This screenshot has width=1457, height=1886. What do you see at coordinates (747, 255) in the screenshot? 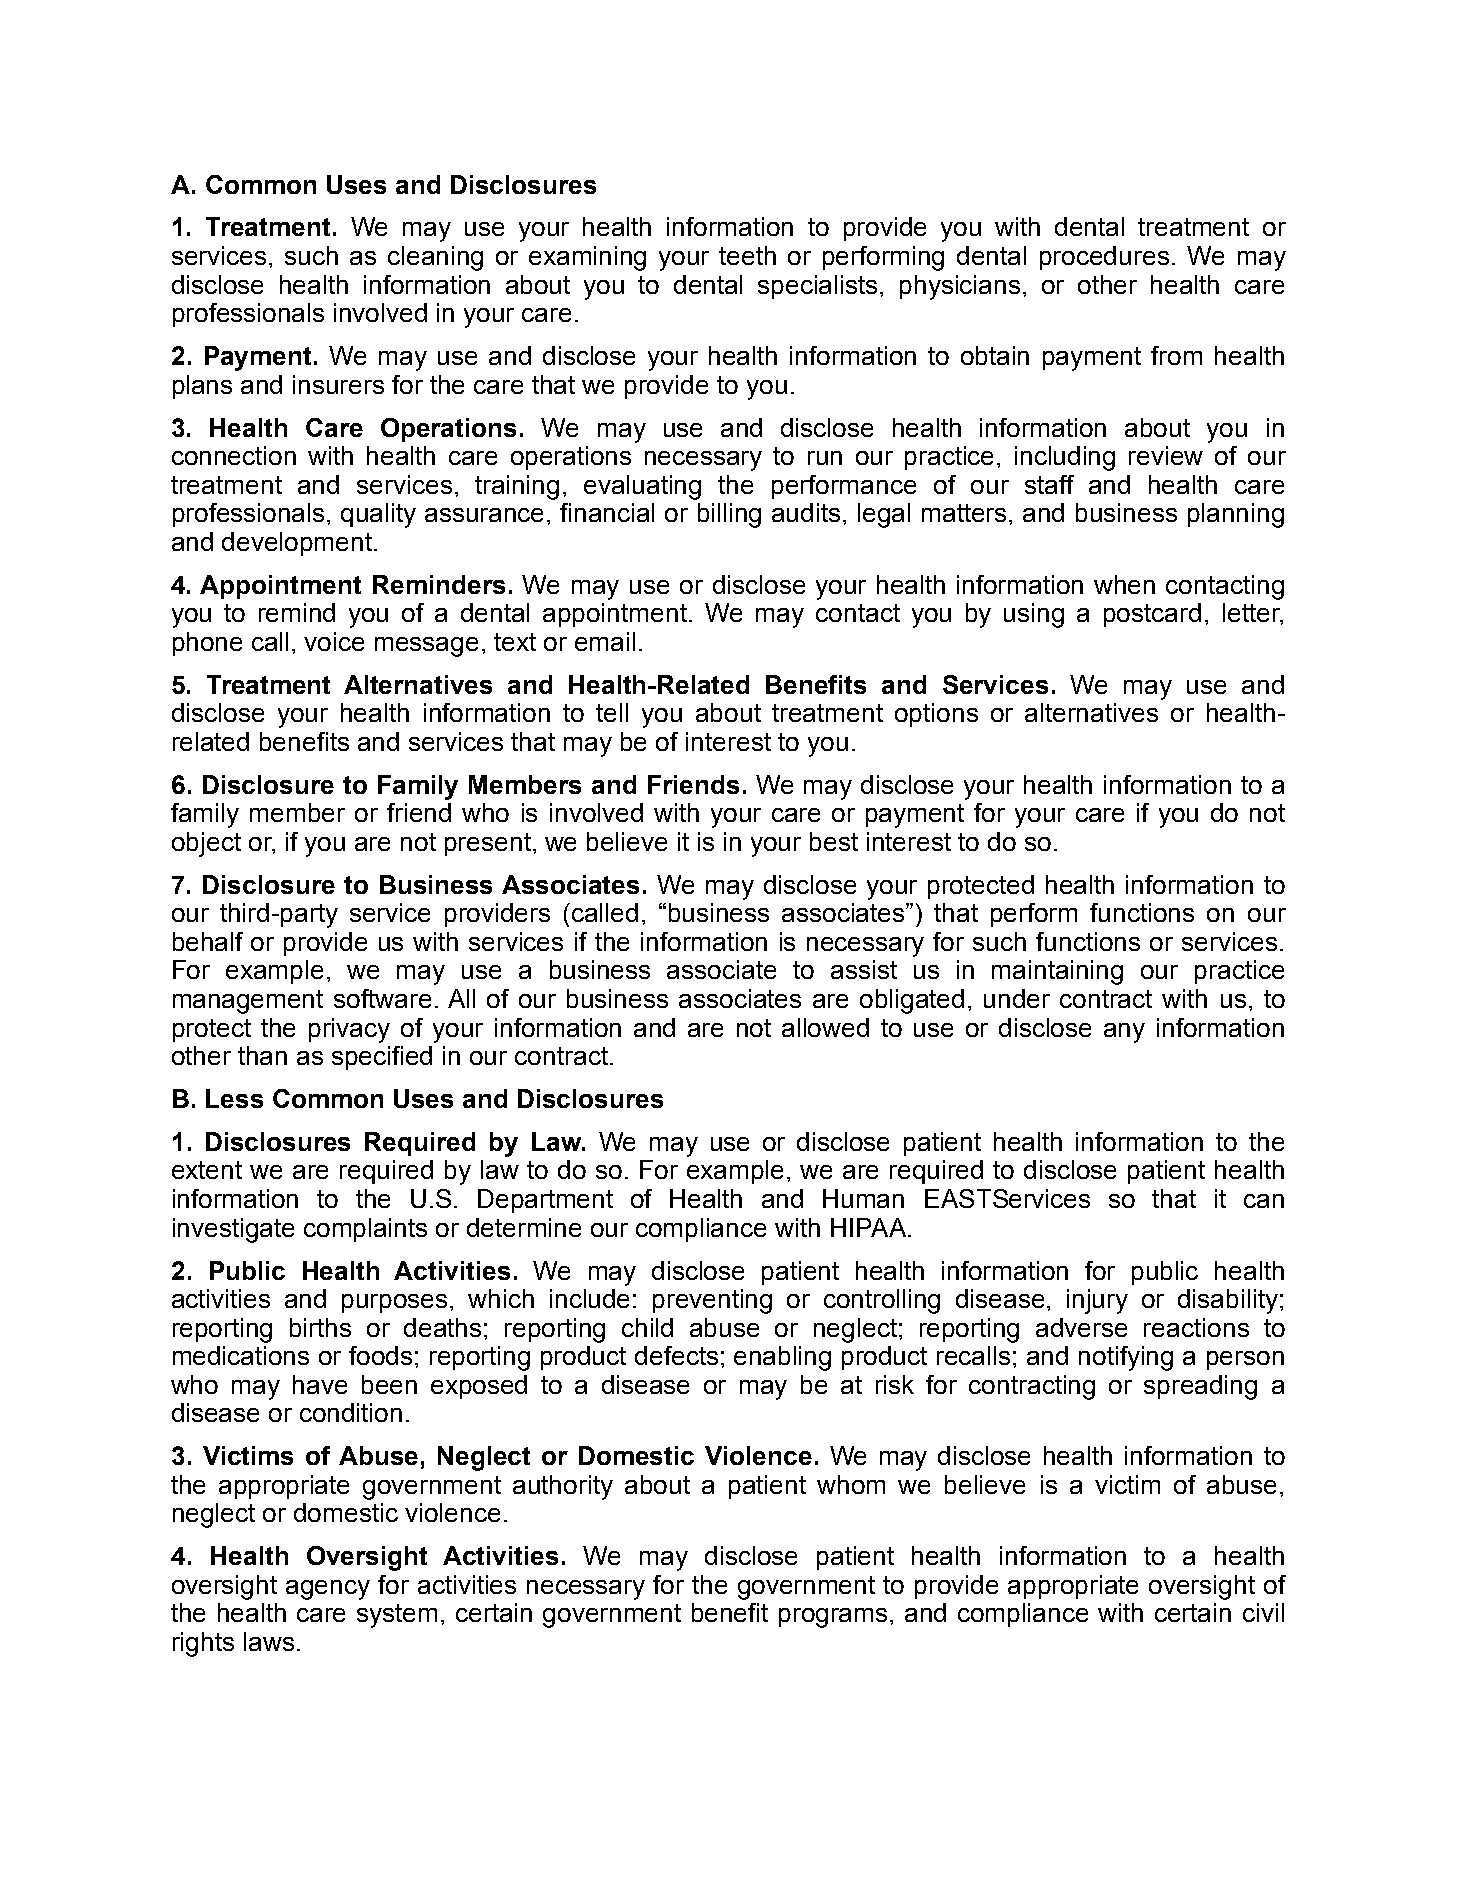
I see `teeth` at bounding box center [747, 255].
